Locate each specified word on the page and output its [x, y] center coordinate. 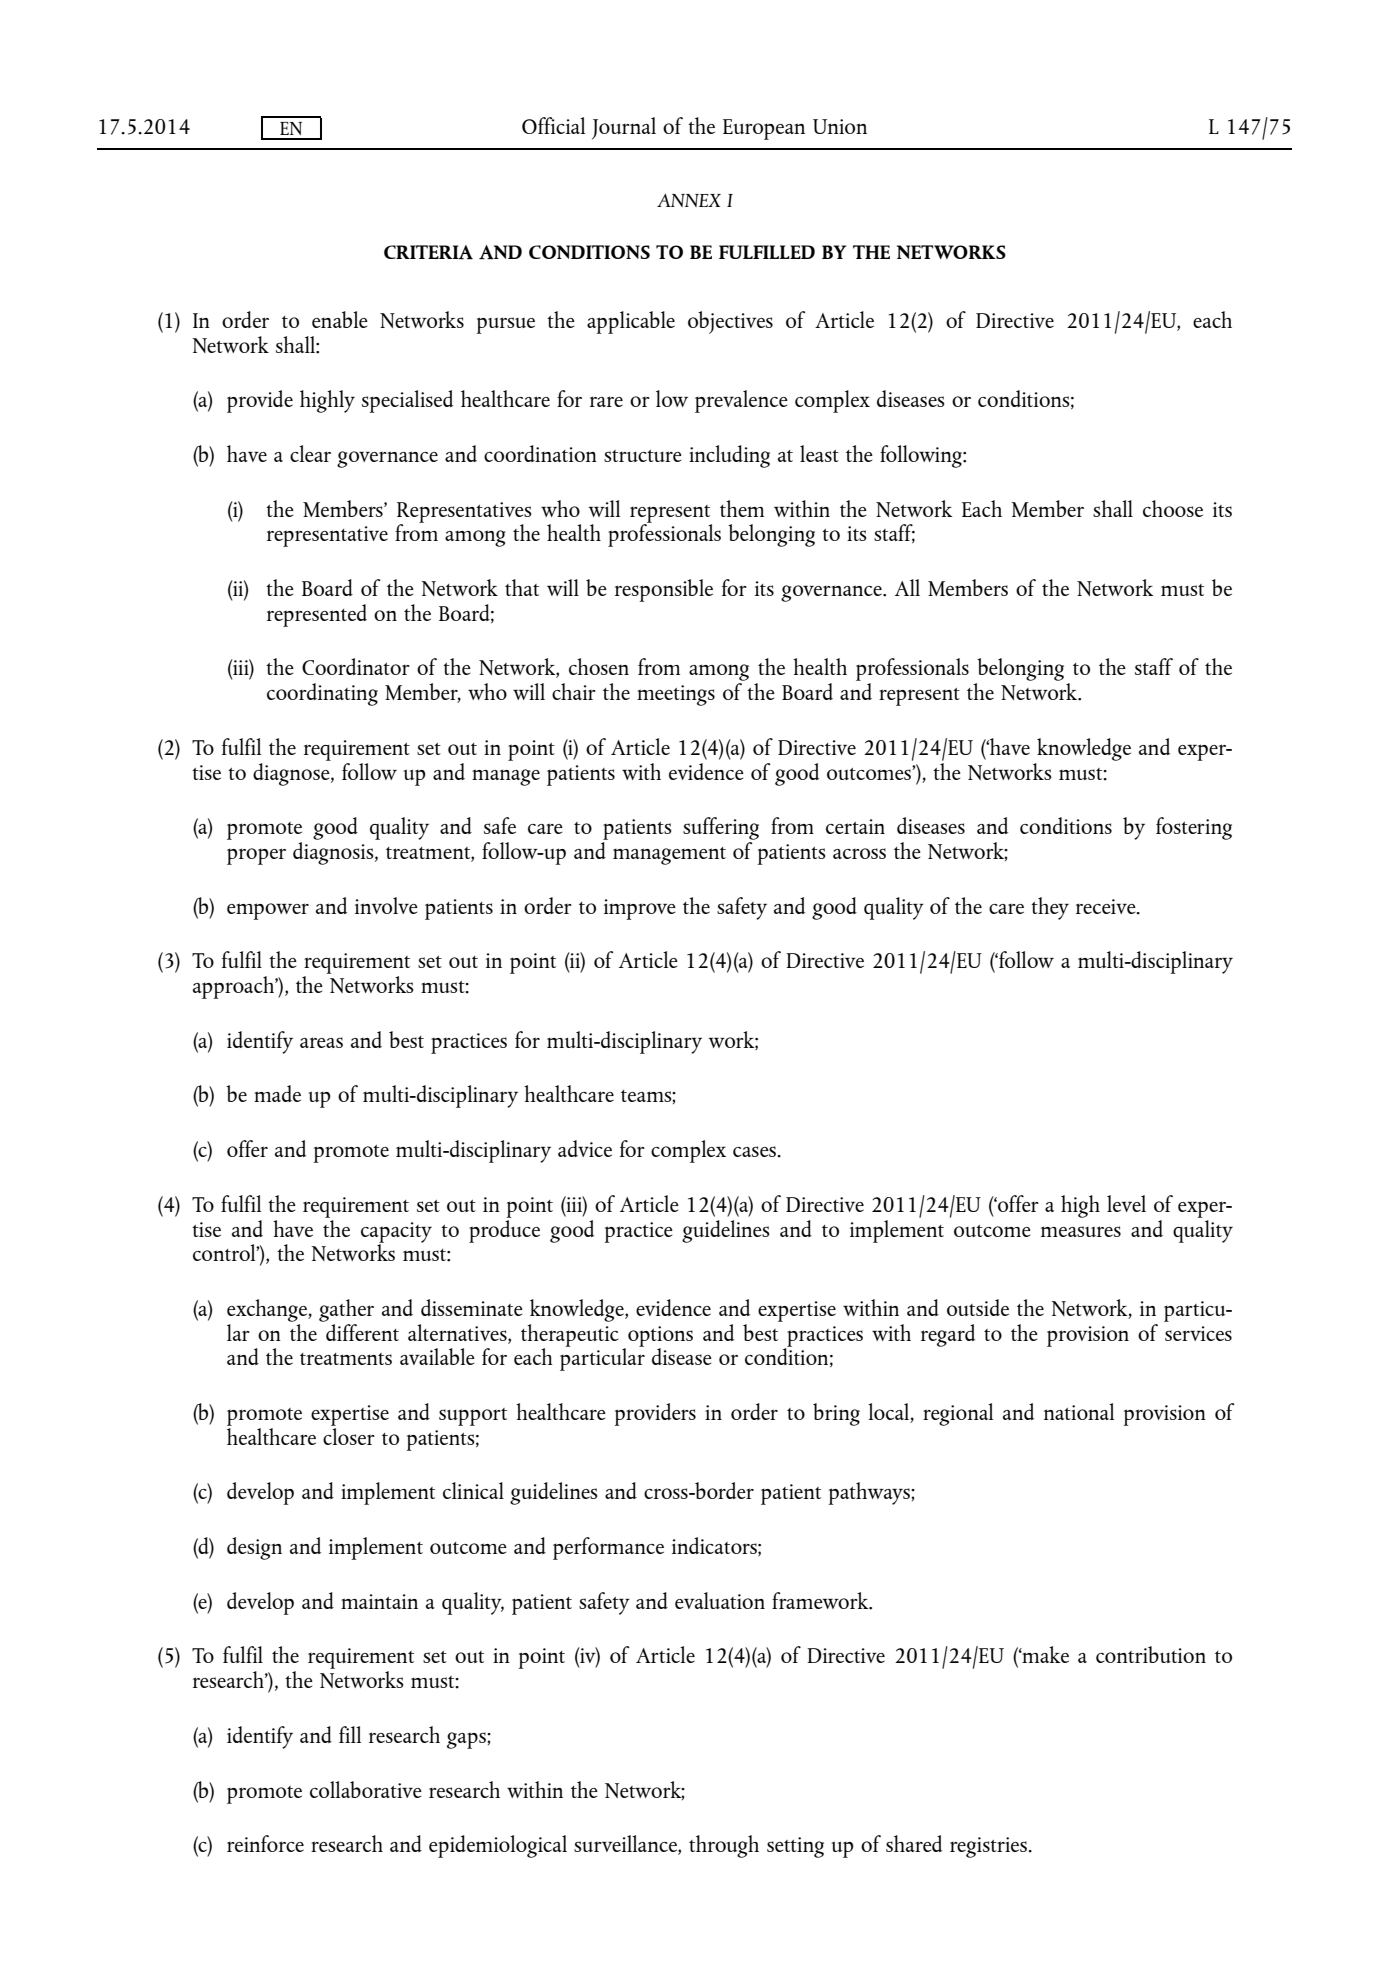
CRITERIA [428, 252]
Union [840, 126]
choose [1173, 508]
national [1079, 1411]
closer [349, 1435]
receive [1107, 907]
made [277, 1093]
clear [310, 453]
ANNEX [689, 200]
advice [585, 1148]
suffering [721, 828]
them [742, 508]
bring [836, 1414]
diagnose [292, 773]
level [1126, 1203]
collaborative [366, 1789]
